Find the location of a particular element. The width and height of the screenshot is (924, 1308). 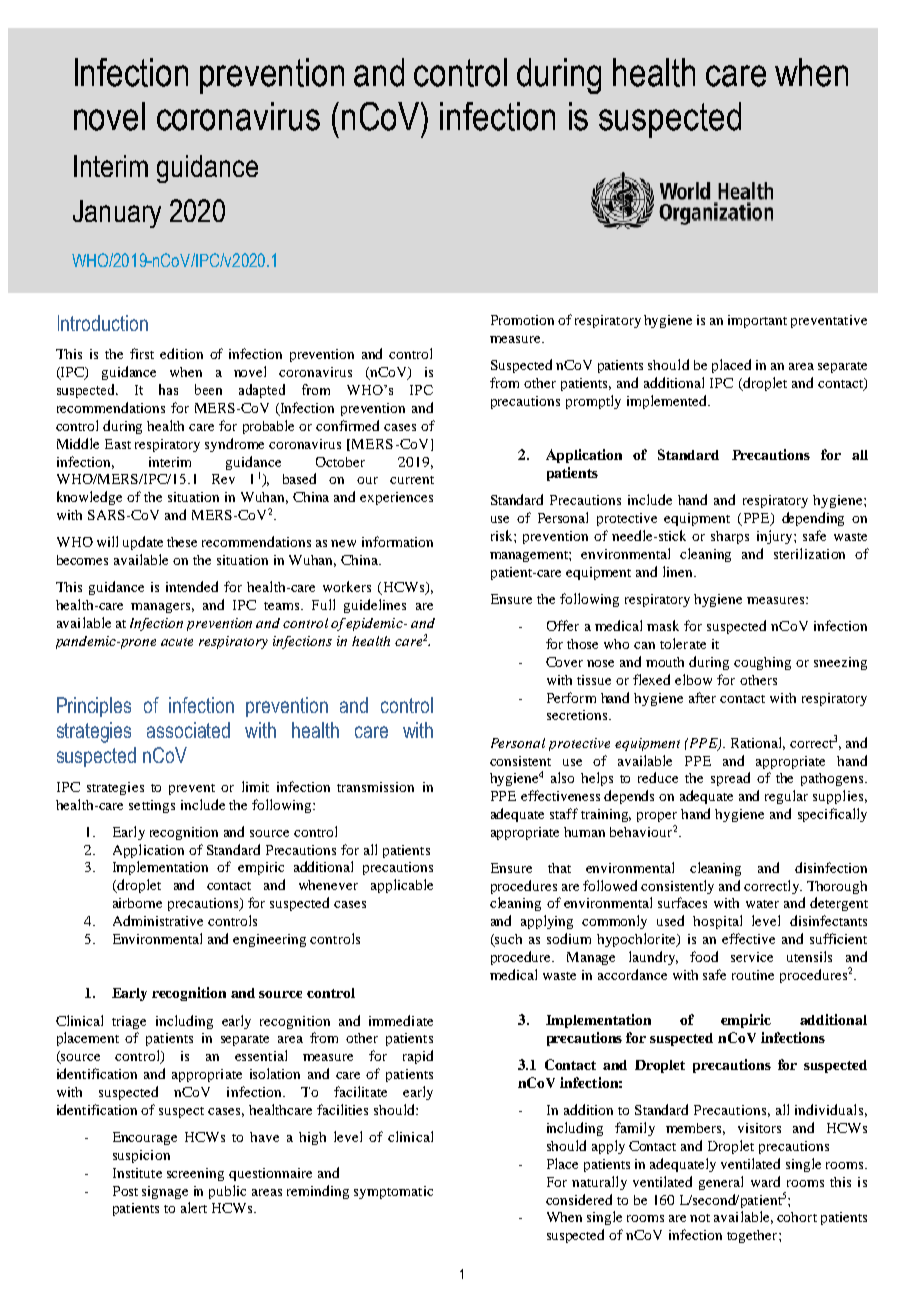

associated is located at coordinates (188, 730).
